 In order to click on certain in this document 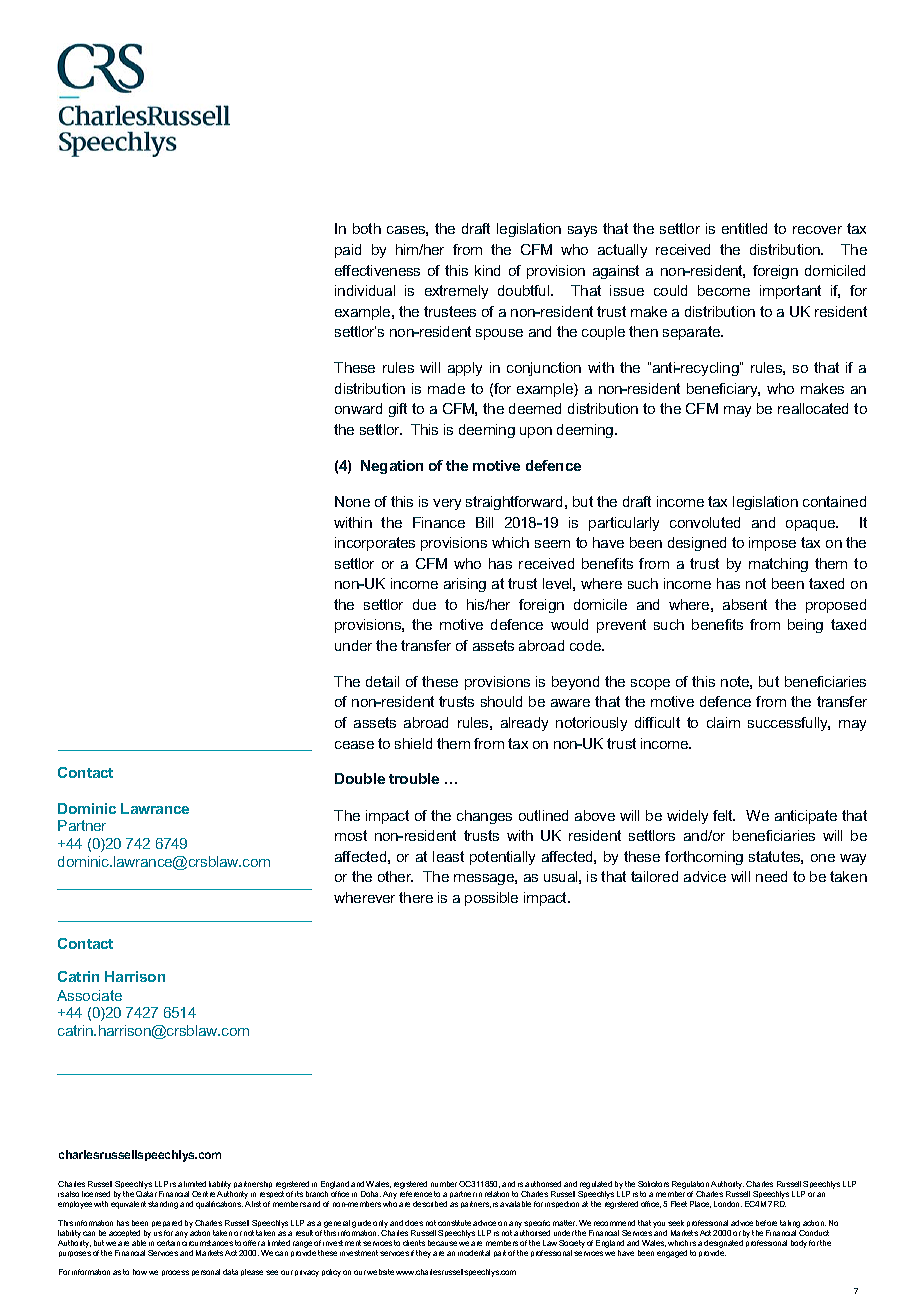, I will do `click(168, 1243)`.
